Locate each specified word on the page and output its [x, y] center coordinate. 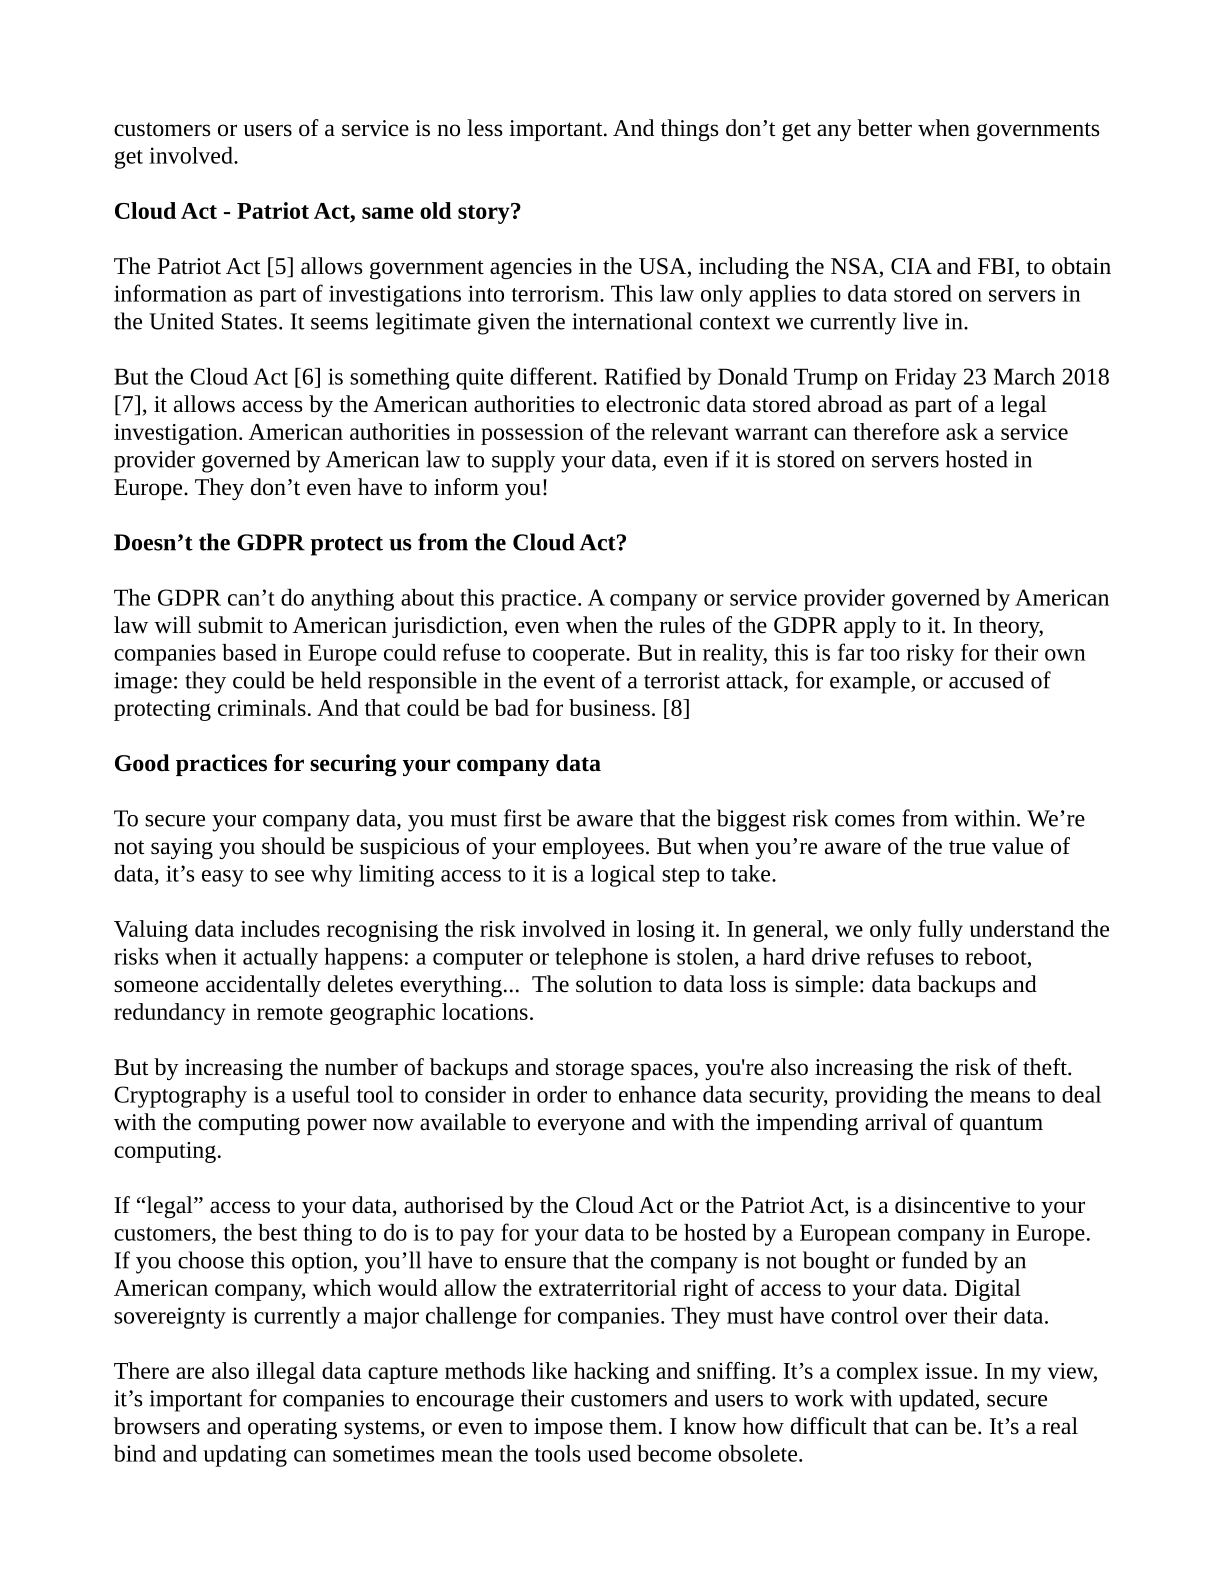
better [884, 128]
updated [938, 1400]
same [388, 213]
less [484, 128]
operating [292, 1428]
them [633, 1426]
